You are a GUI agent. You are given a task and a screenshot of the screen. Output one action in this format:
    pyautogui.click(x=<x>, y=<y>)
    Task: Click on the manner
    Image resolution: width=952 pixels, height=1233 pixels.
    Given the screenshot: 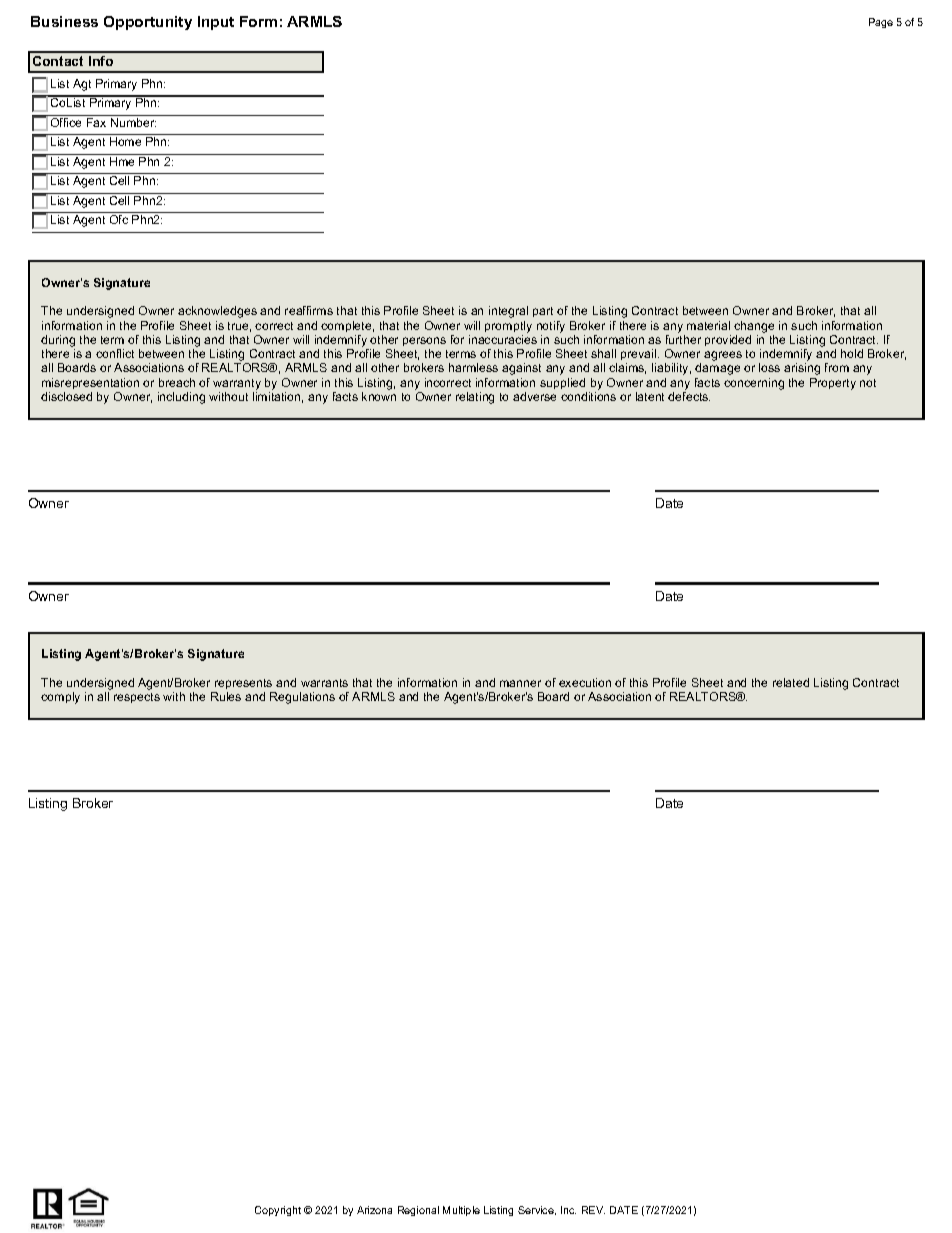 What is the action you would take?
    pyautogui.click(x=520, y=683)
